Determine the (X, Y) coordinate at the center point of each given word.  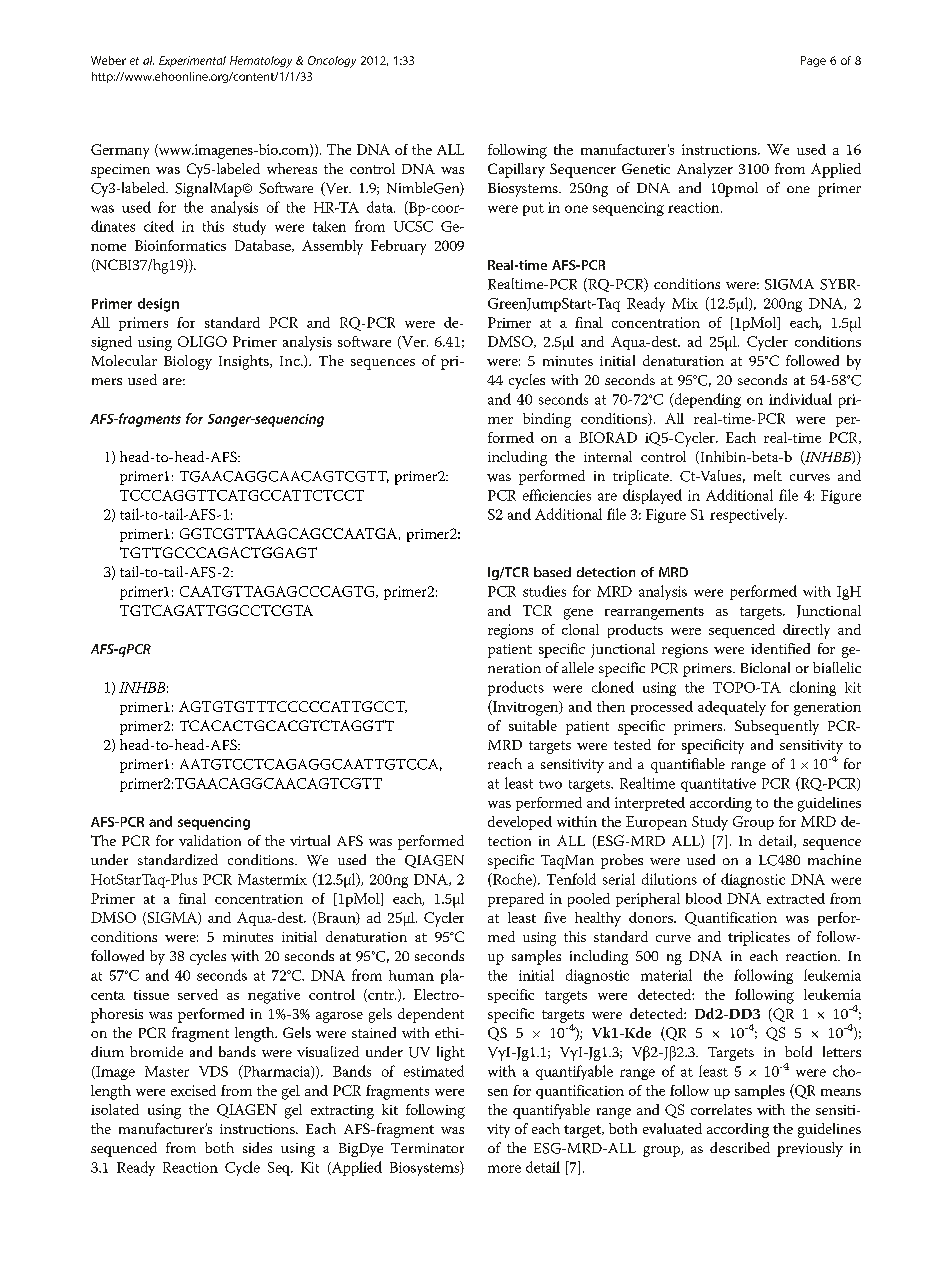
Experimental (192, 61)
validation (210, 840)
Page (813, 61)
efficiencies (557, 495)
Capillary (516, 170)
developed (520, 823)
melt (768, 475)
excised (193, 1090)
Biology (188, 362)
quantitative (718, 785)
